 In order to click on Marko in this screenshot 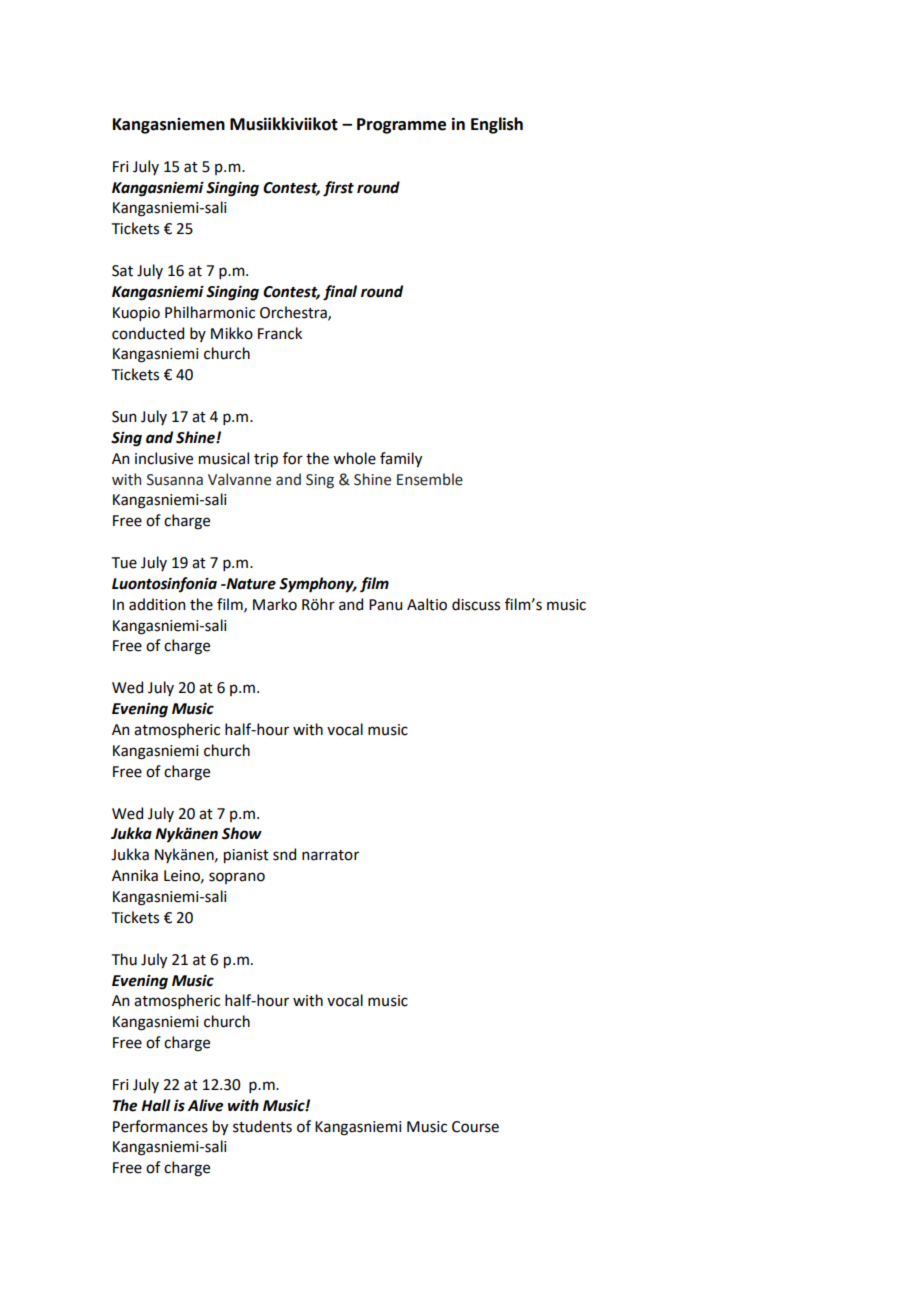, I will do `click(275, 604)`.
